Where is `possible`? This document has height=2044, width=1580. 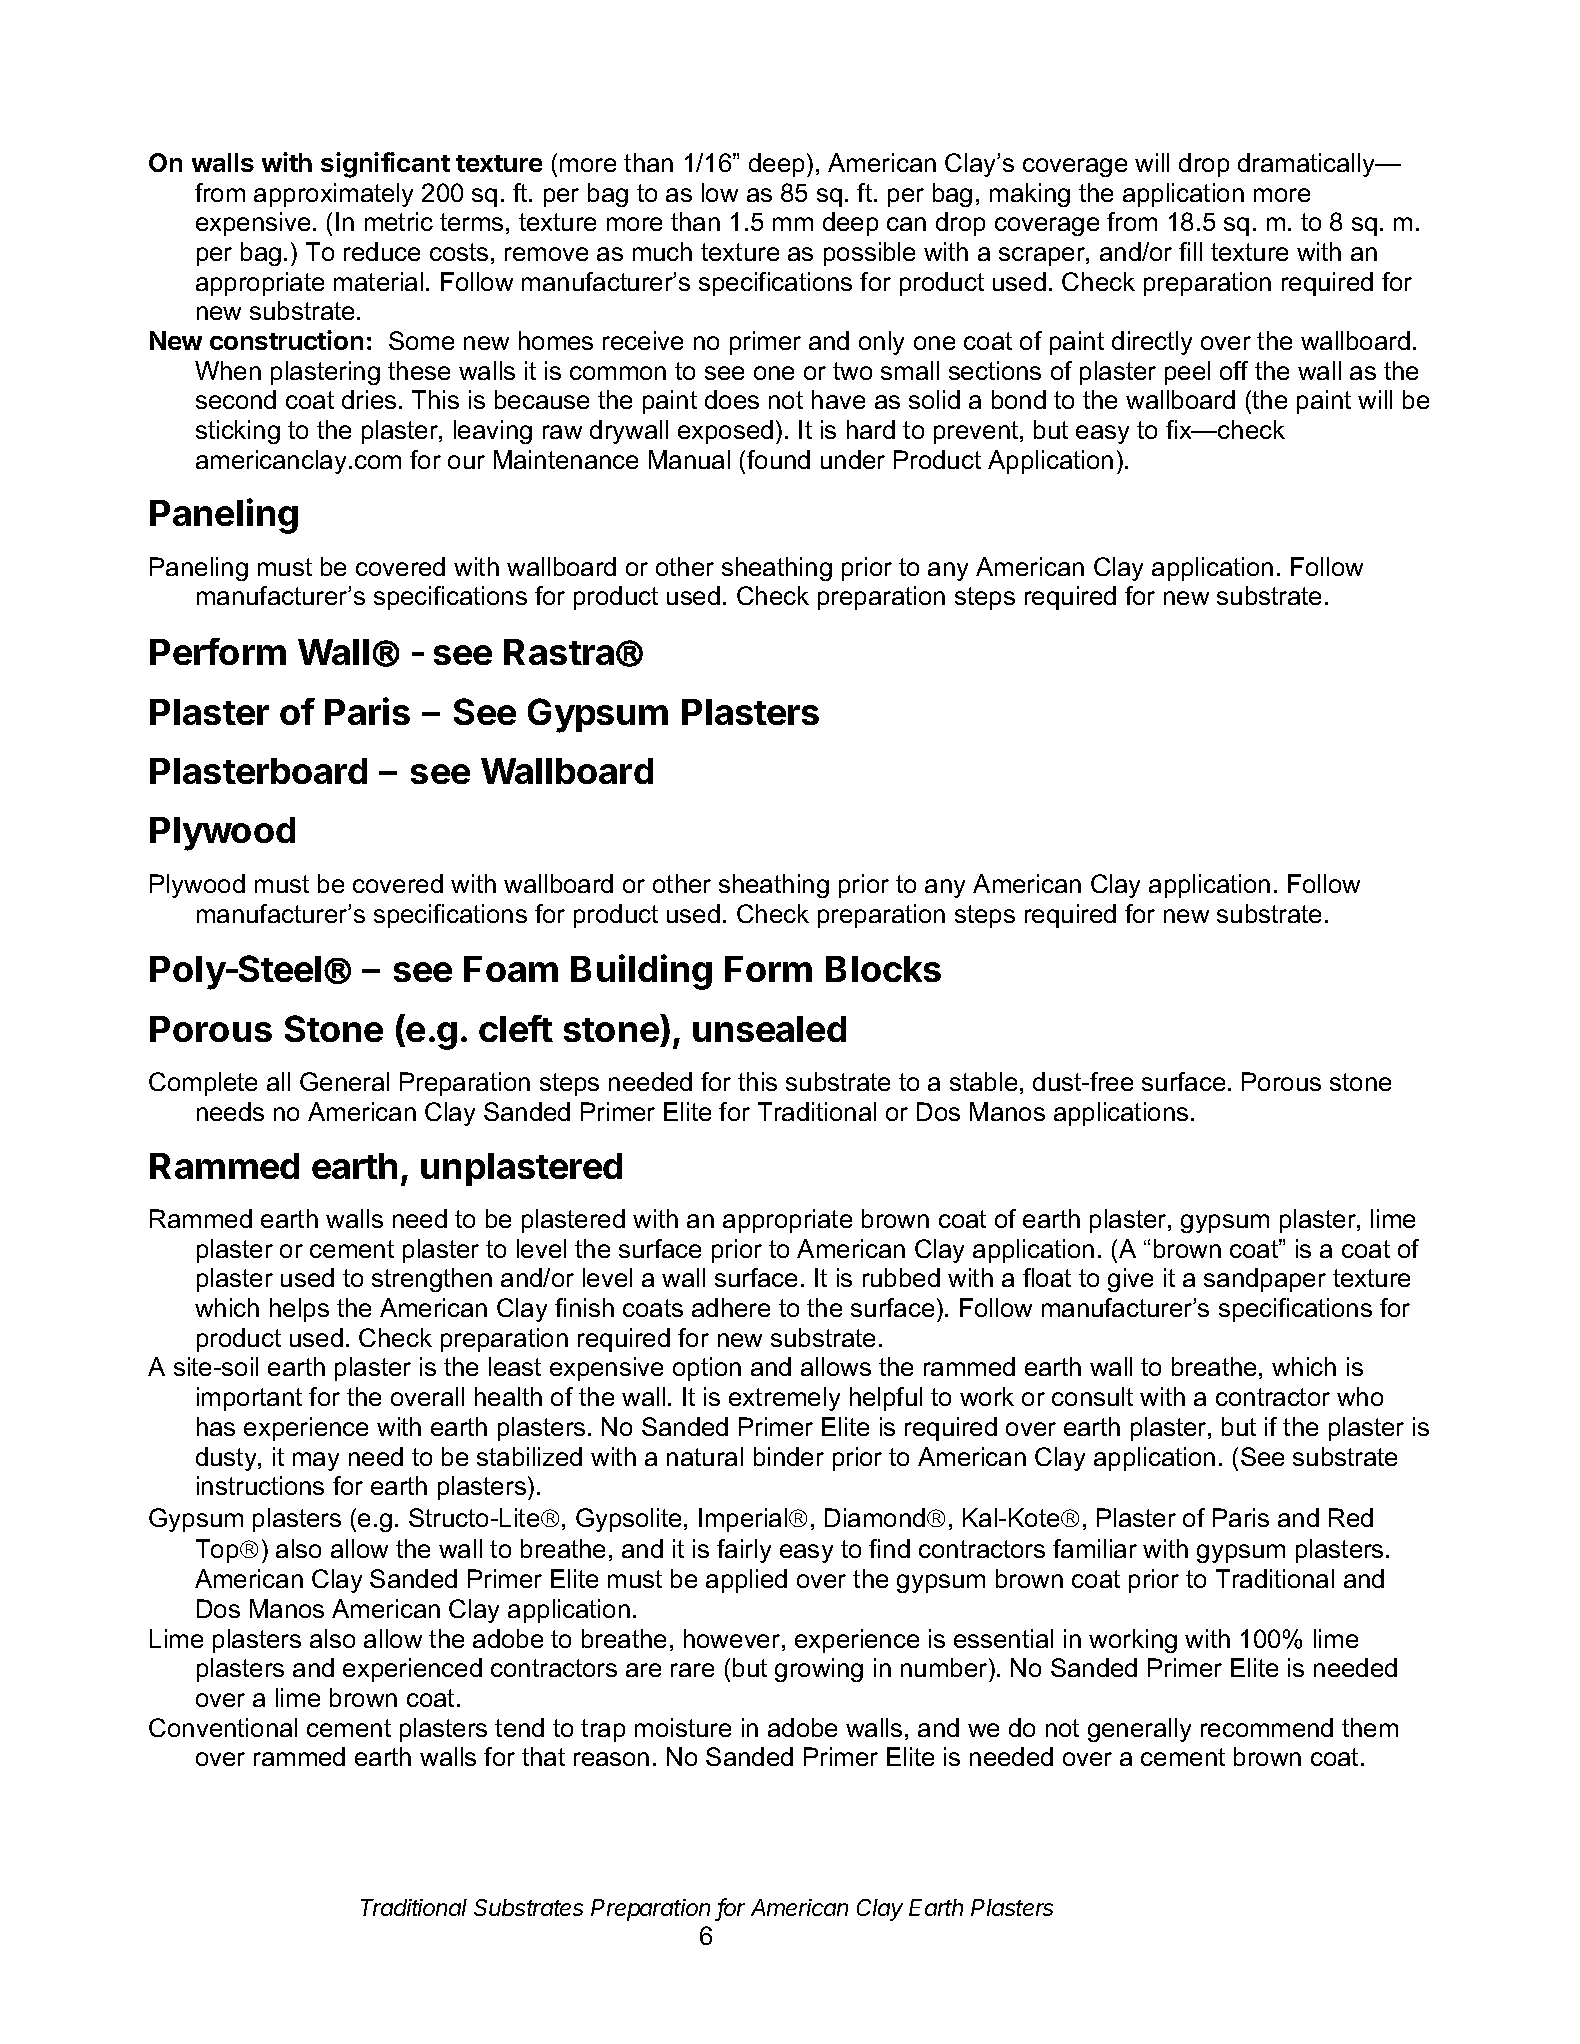 possible is located at coordinates (869, 254).
